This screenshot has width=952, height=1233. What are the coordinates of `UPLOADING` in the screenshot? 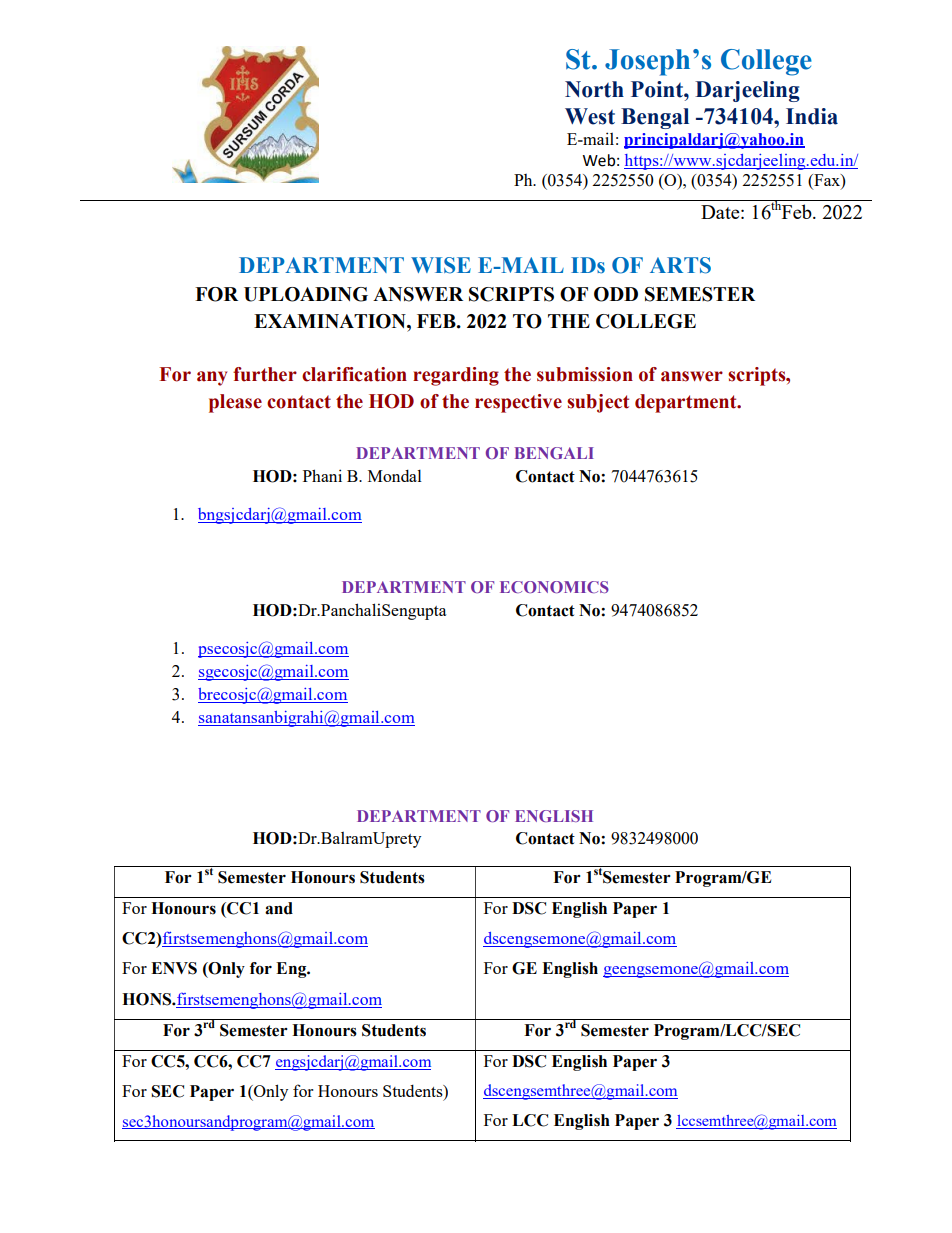 It's located at (306, 294).
